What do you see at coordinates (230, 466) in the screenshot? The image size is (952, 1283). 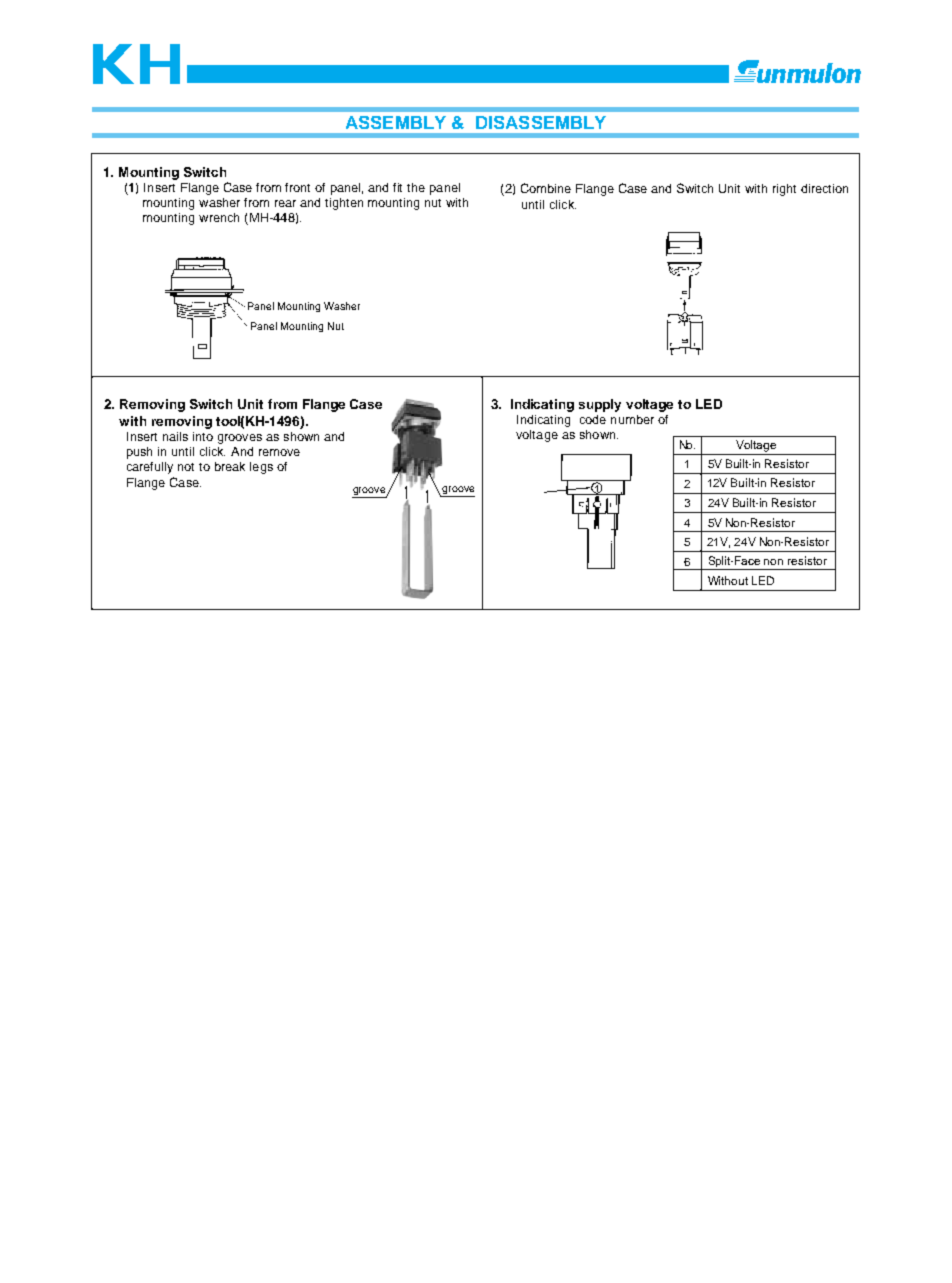 I see `break` at bounding box center [230, 466].
